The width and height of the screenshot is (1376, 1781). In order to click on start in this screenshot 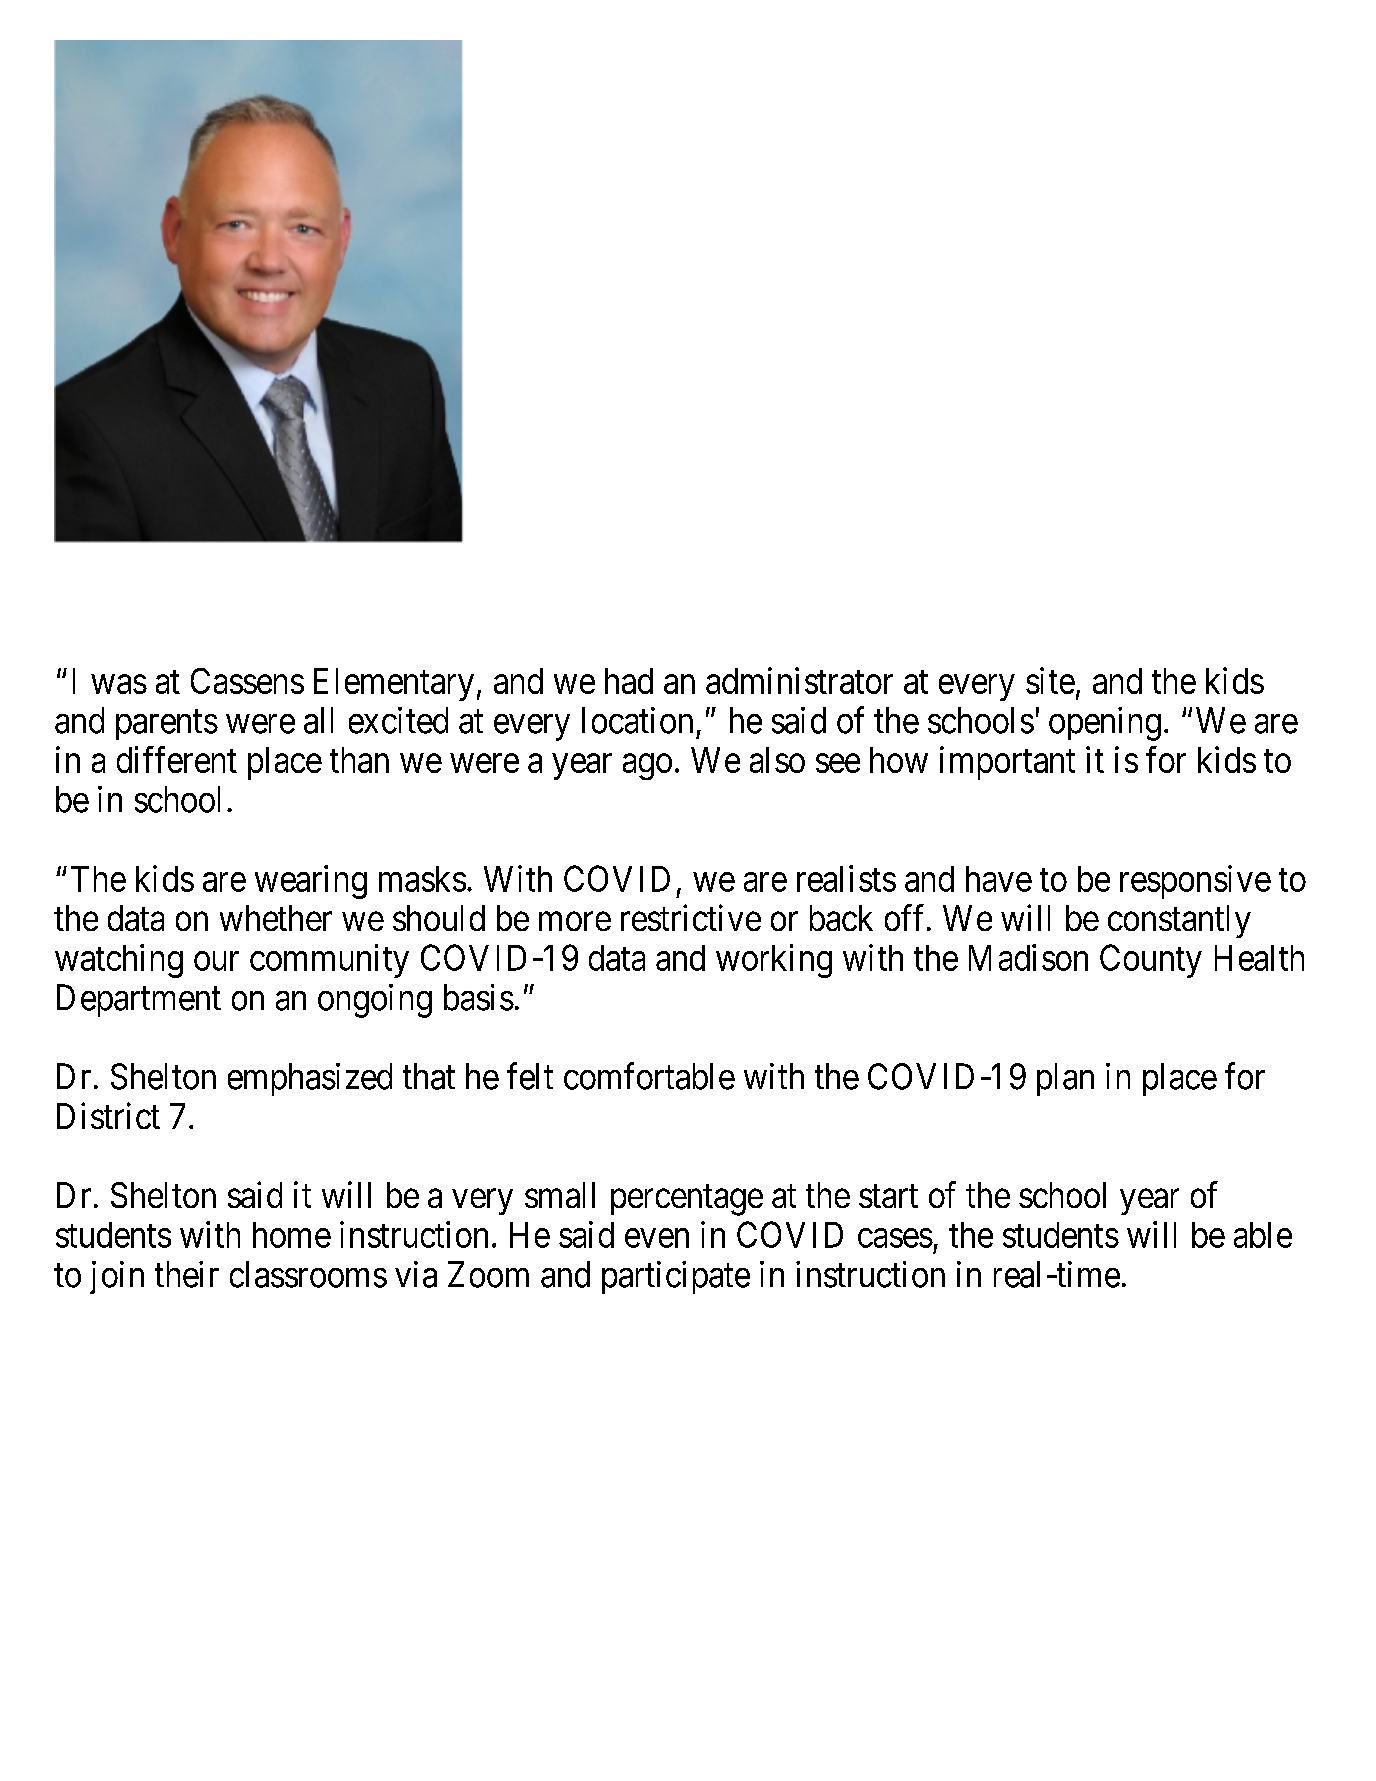, I will do `click(888, 1196)`.
